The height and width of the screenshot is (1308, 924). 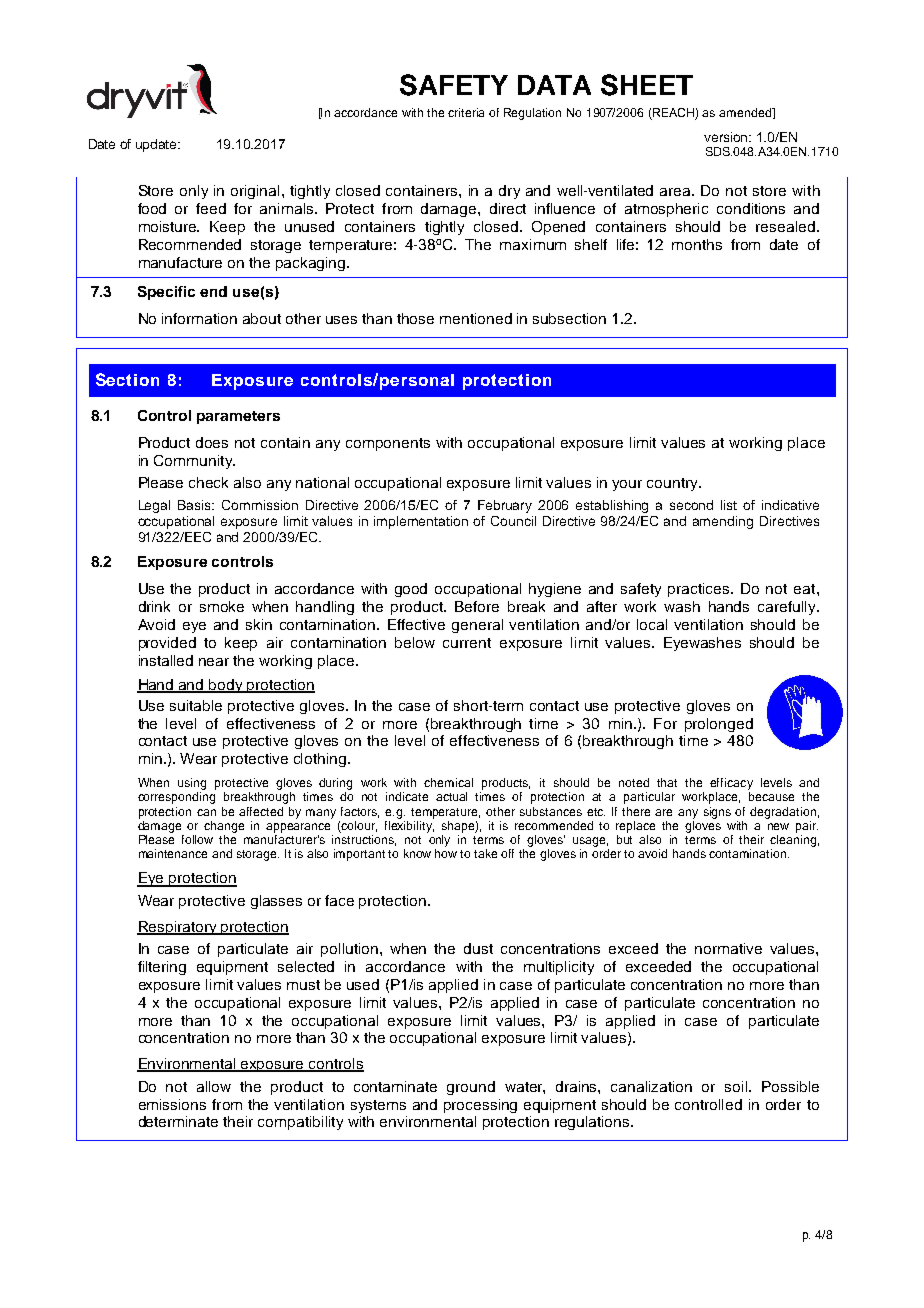 I want to click on February, so click(x=505, y=506).
